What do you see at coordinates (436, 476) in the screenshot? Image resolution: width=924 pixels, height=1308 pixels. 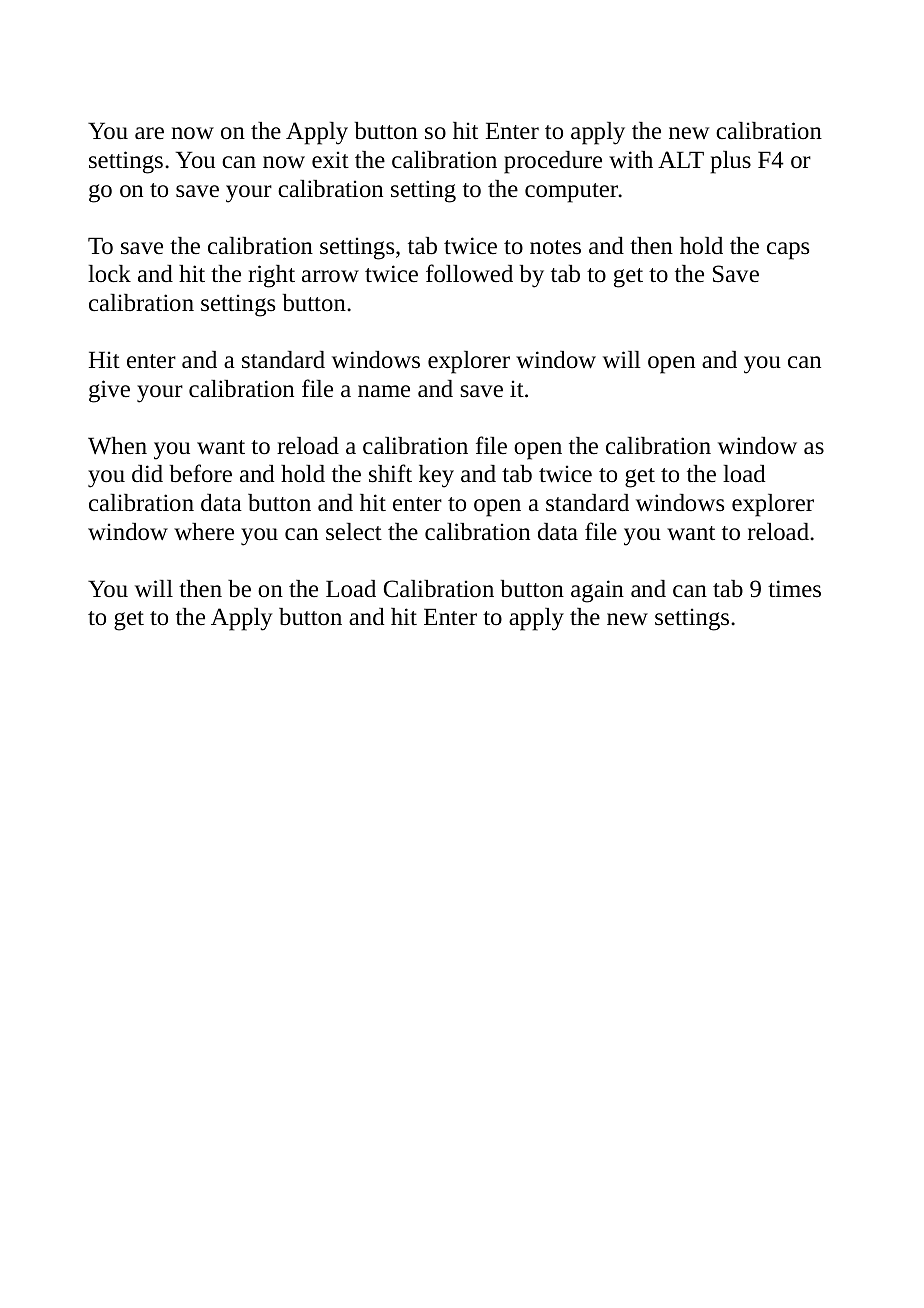 I see `key` at bounding box center [436, 476].
